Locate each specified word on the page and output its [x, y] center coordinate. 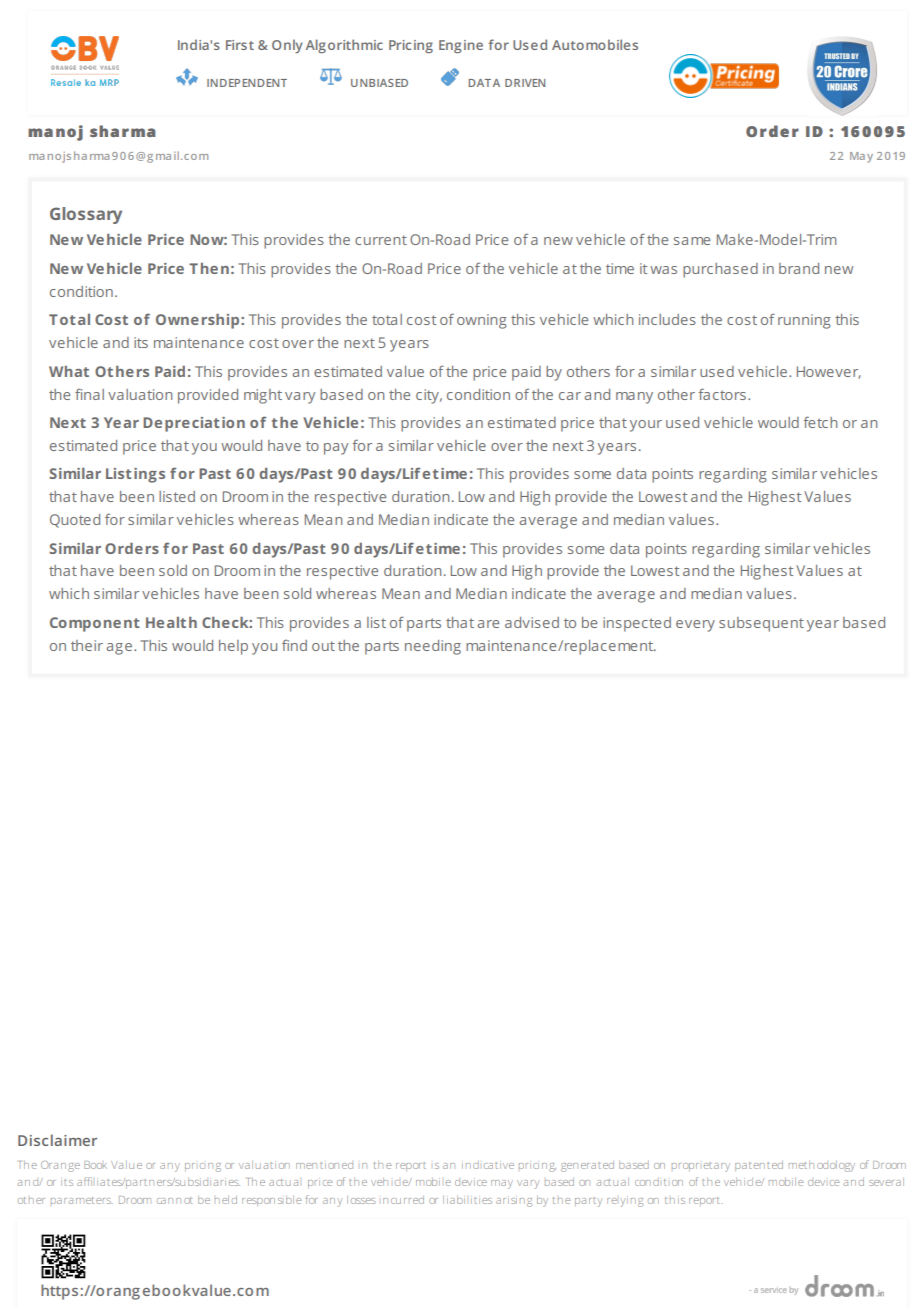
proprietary [701, 1167]
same [692, 241]
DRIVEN [525, 83]
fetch [820, 422]
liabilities [467, 1200]
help [233, 647]
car [570, 396]
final [89, 394]
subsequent [761, 624]
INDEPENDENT [247, 83]
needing [433, 647]
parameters [82, 1200]
